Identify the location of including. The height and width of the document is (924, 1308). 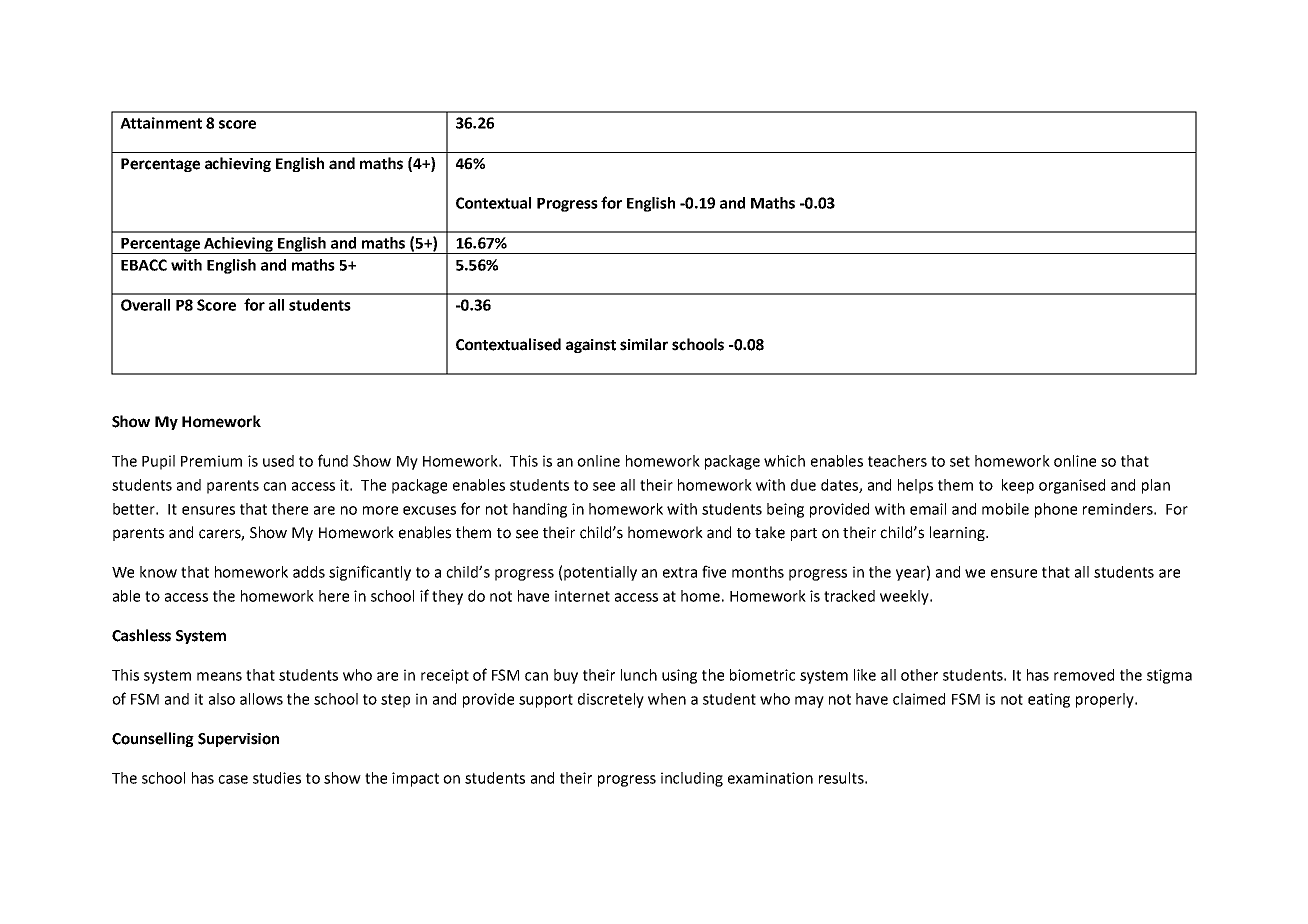
(692, 779).
